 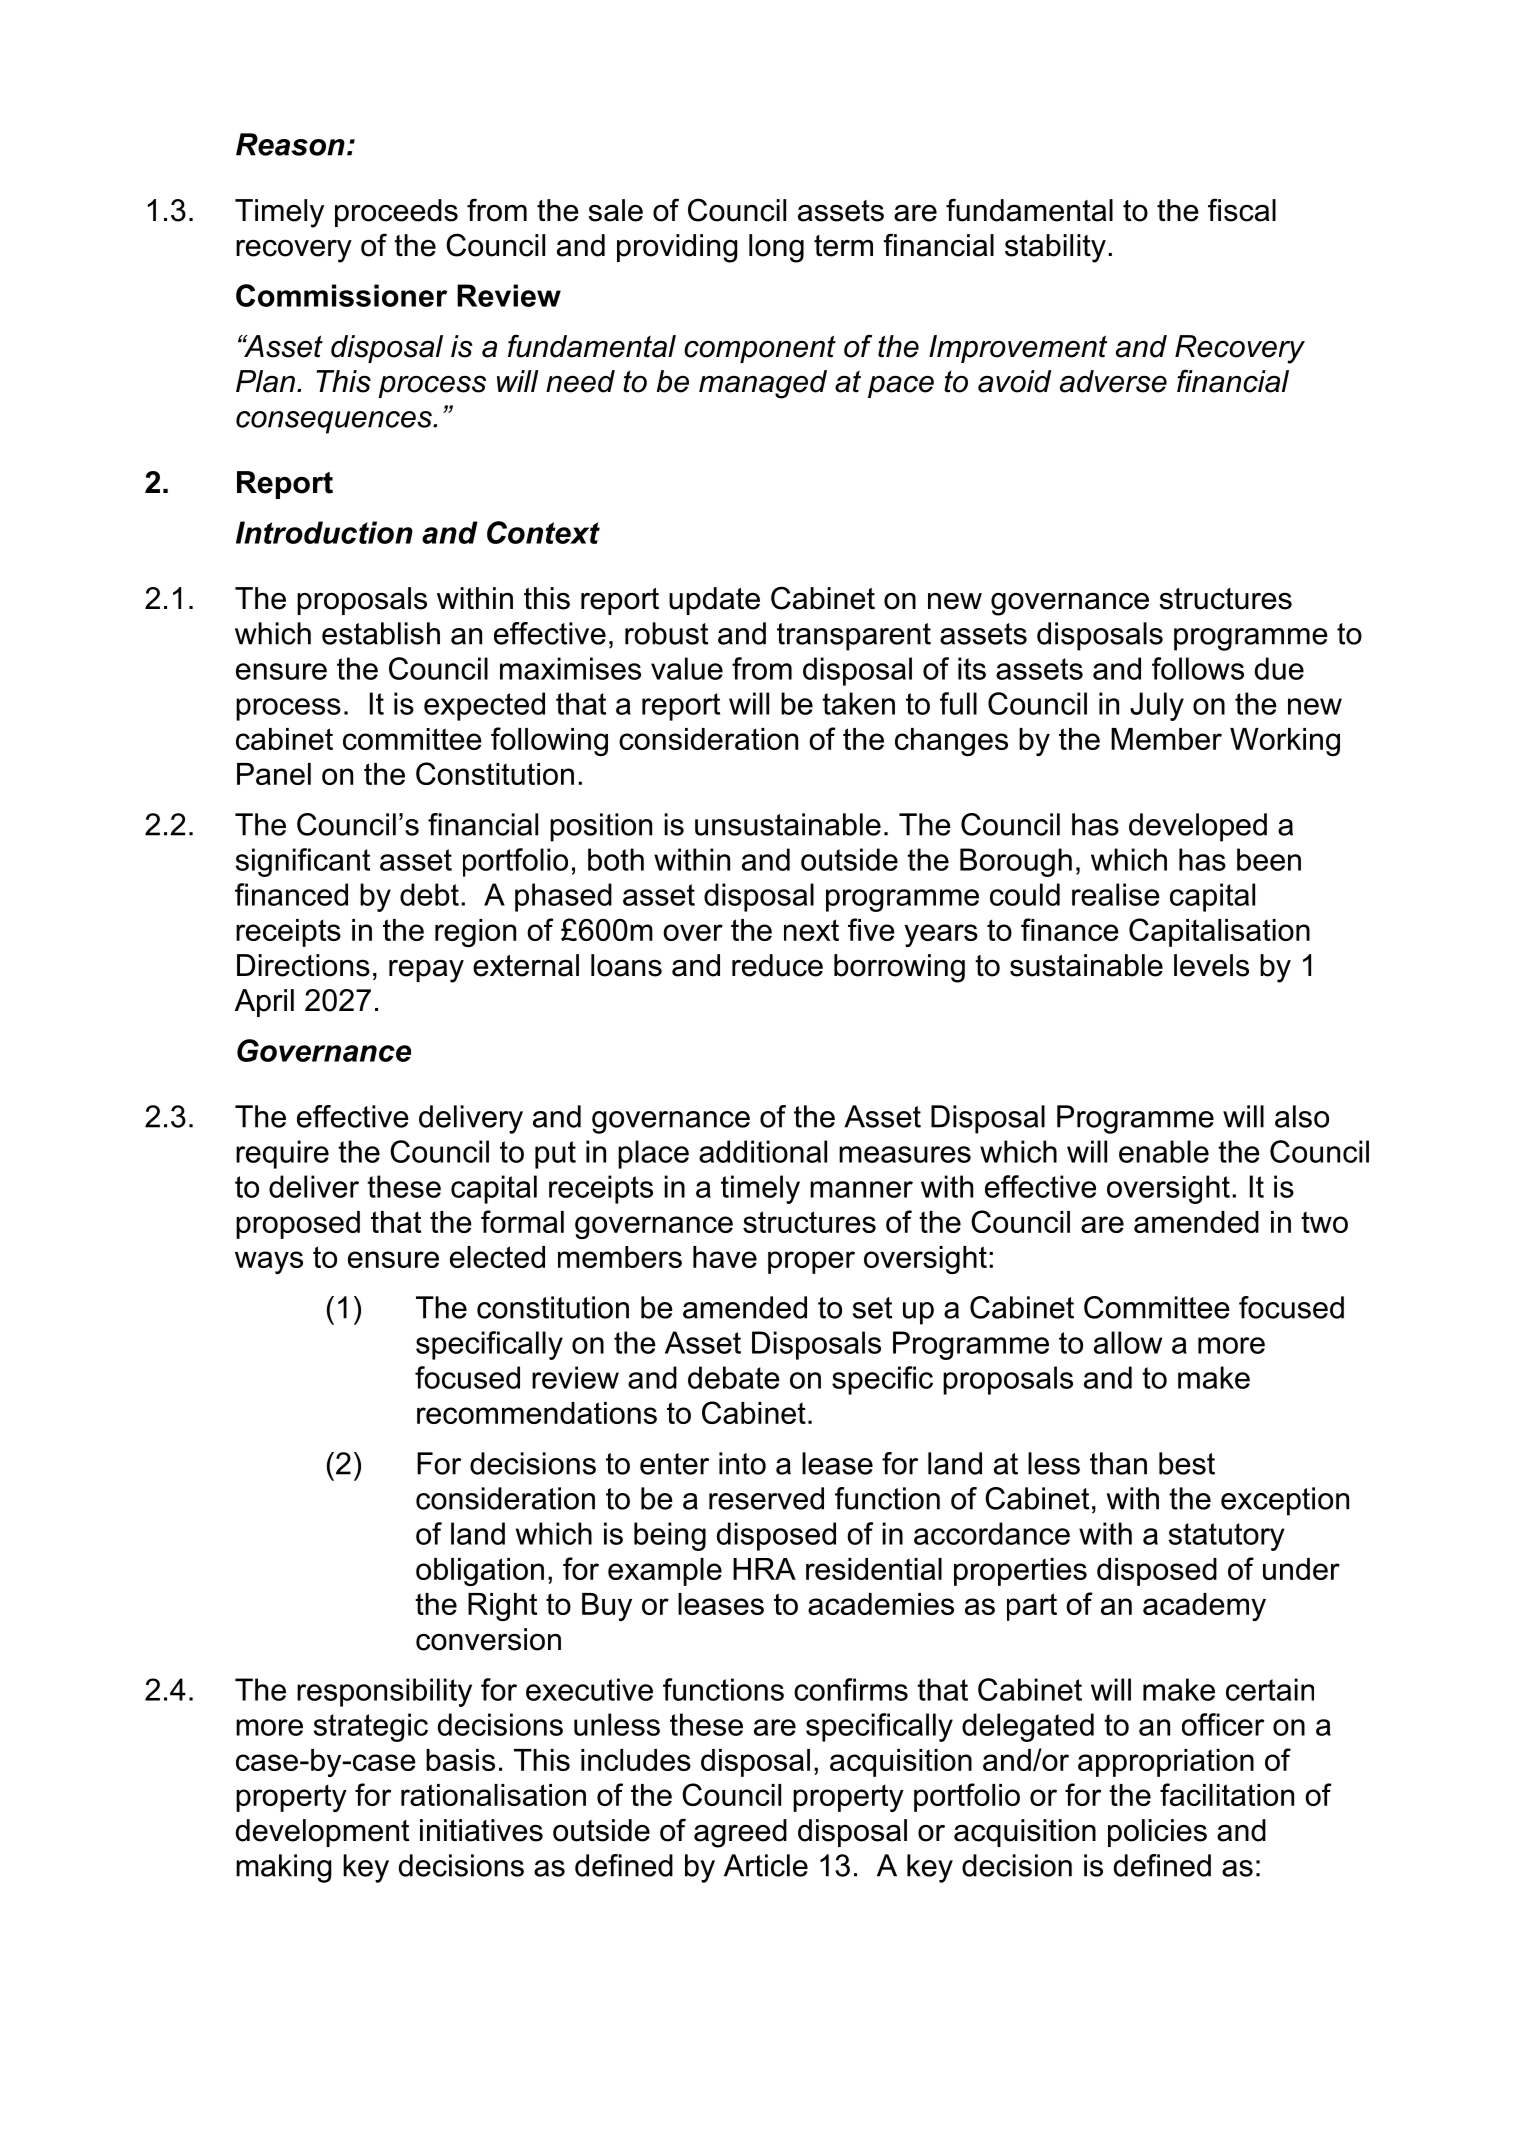 I want to click on recommendations, so click(x=537, y=1413).
